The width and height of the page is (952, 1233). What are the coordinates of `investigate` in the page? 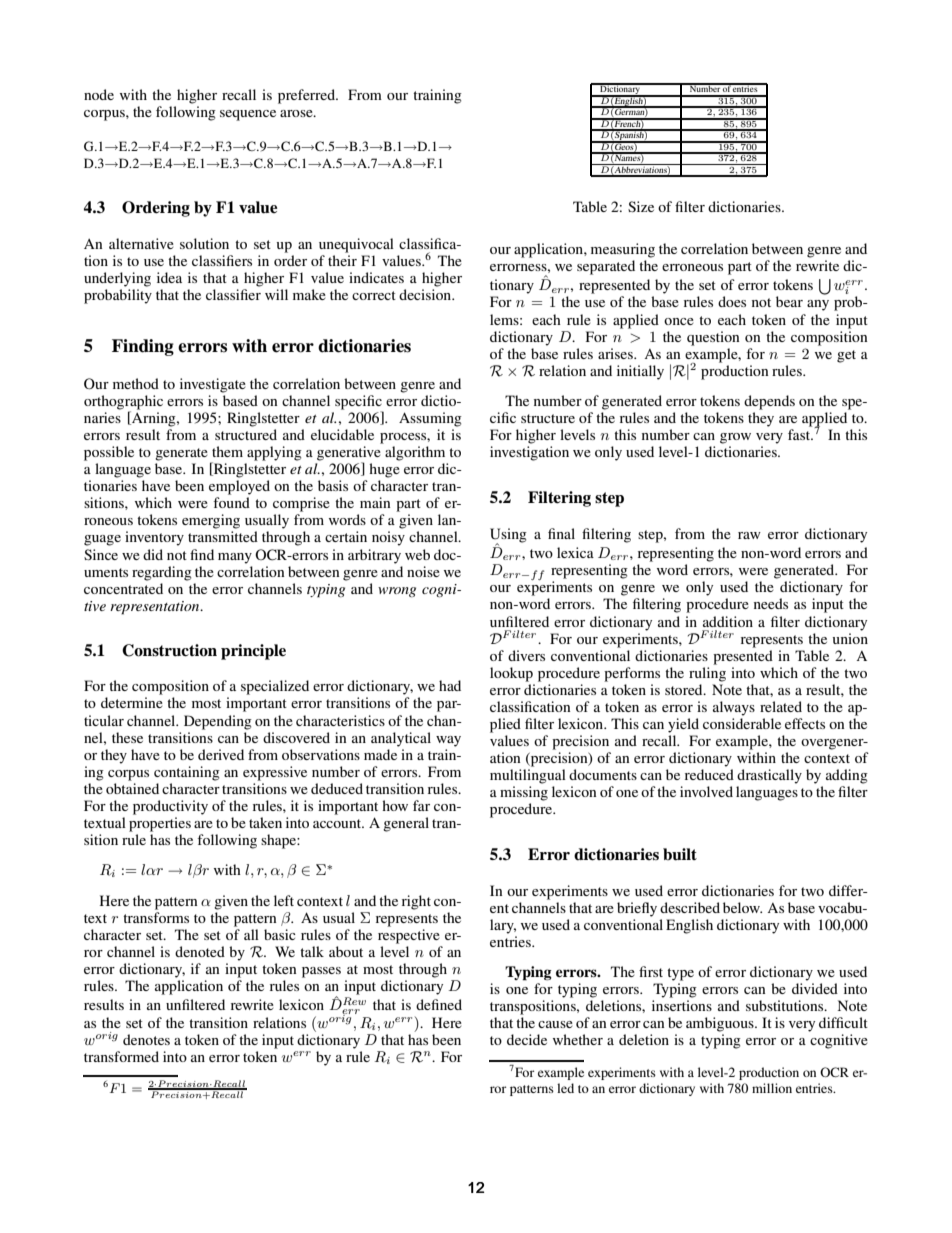 It's located at (213, 385).
